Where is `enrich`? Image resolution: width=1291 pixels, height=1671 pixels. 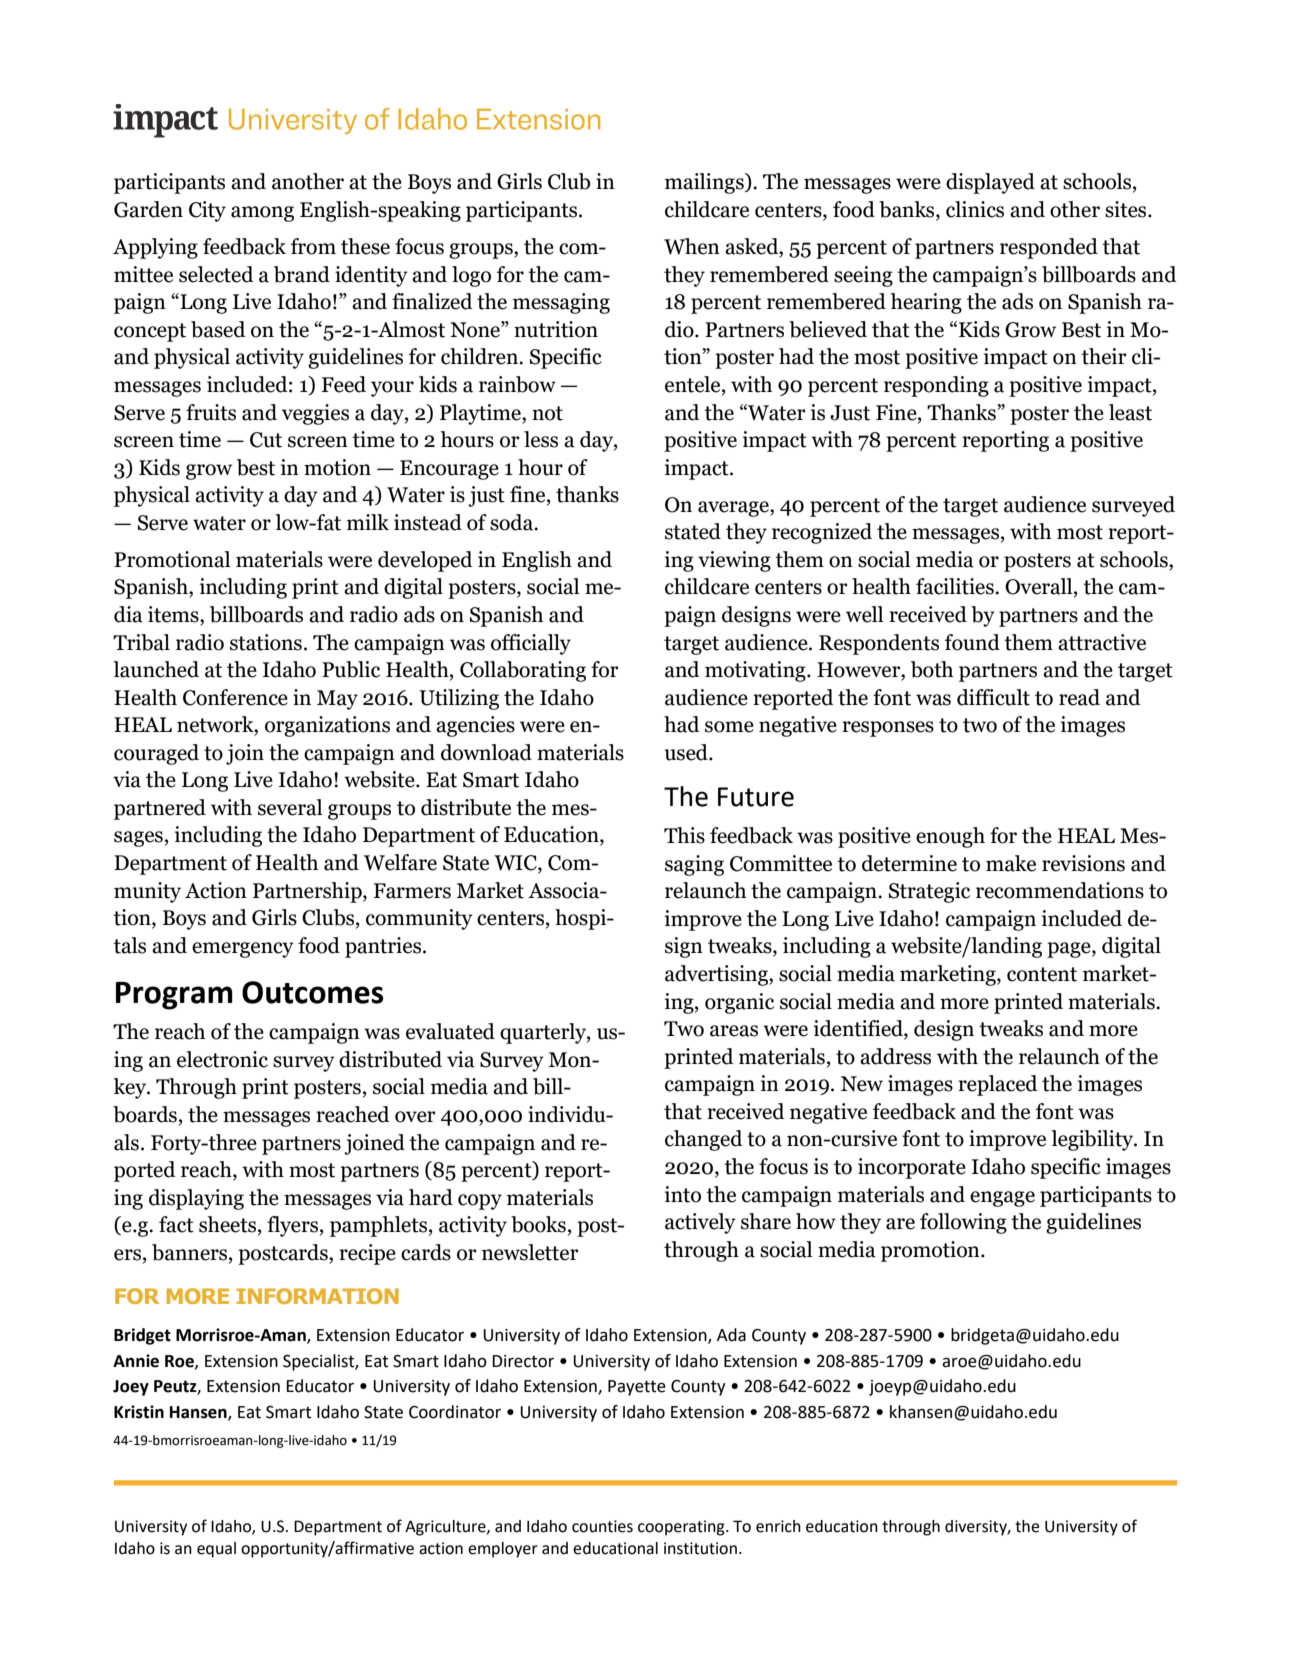 enrich is located at coordinates (778, 1526).
